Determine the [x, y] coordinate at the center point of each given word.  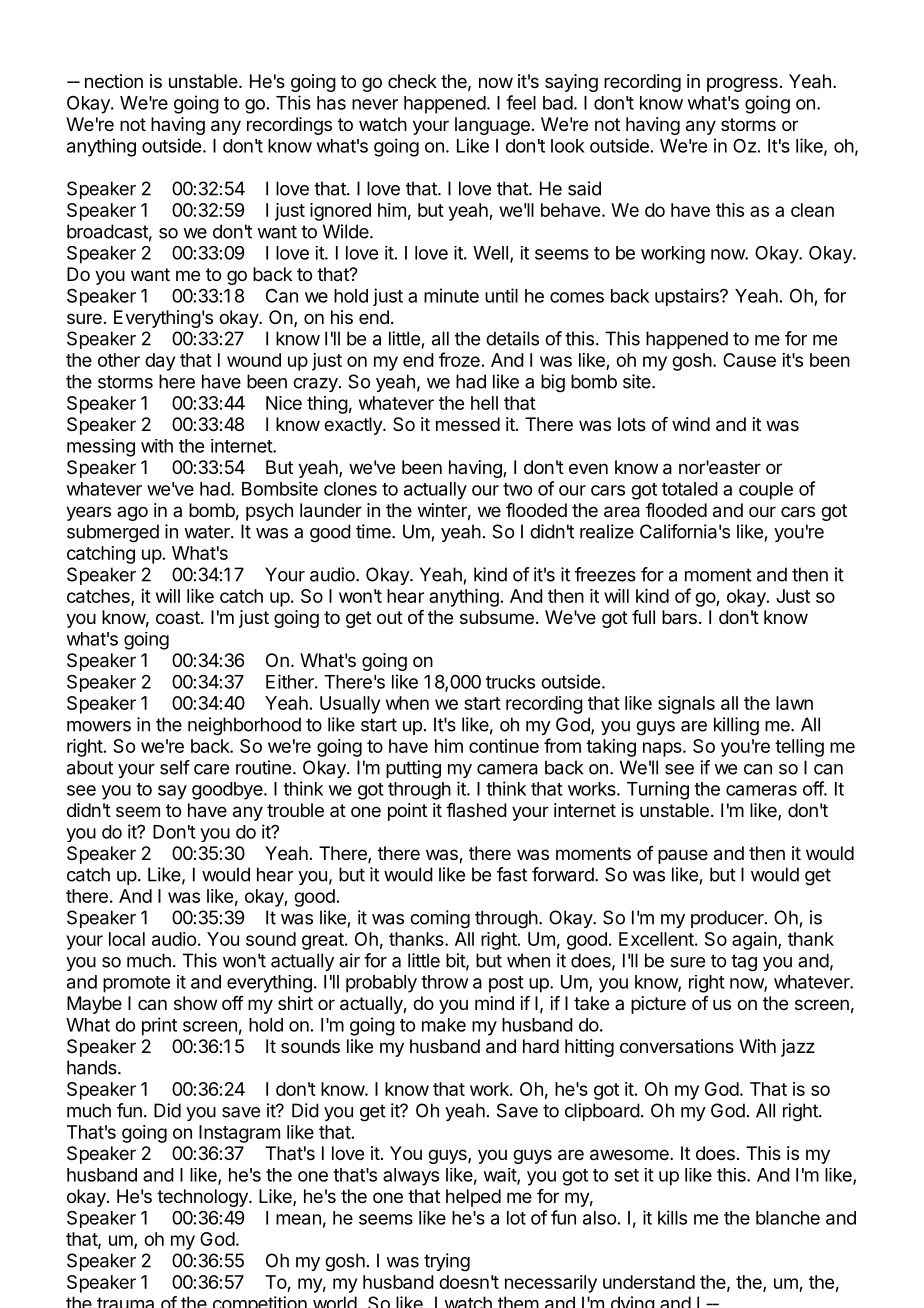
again [755, 941]
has [331, 103]
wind [691, 424]
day [160, 362]
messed [468, 424]
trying [447, 1262]
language [492, 126]
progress [742, 84]
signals [686, 705]
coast [179, 617]
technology [203, 1198]
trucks [510, 682]
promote [136, 984]
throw [444, 982]
